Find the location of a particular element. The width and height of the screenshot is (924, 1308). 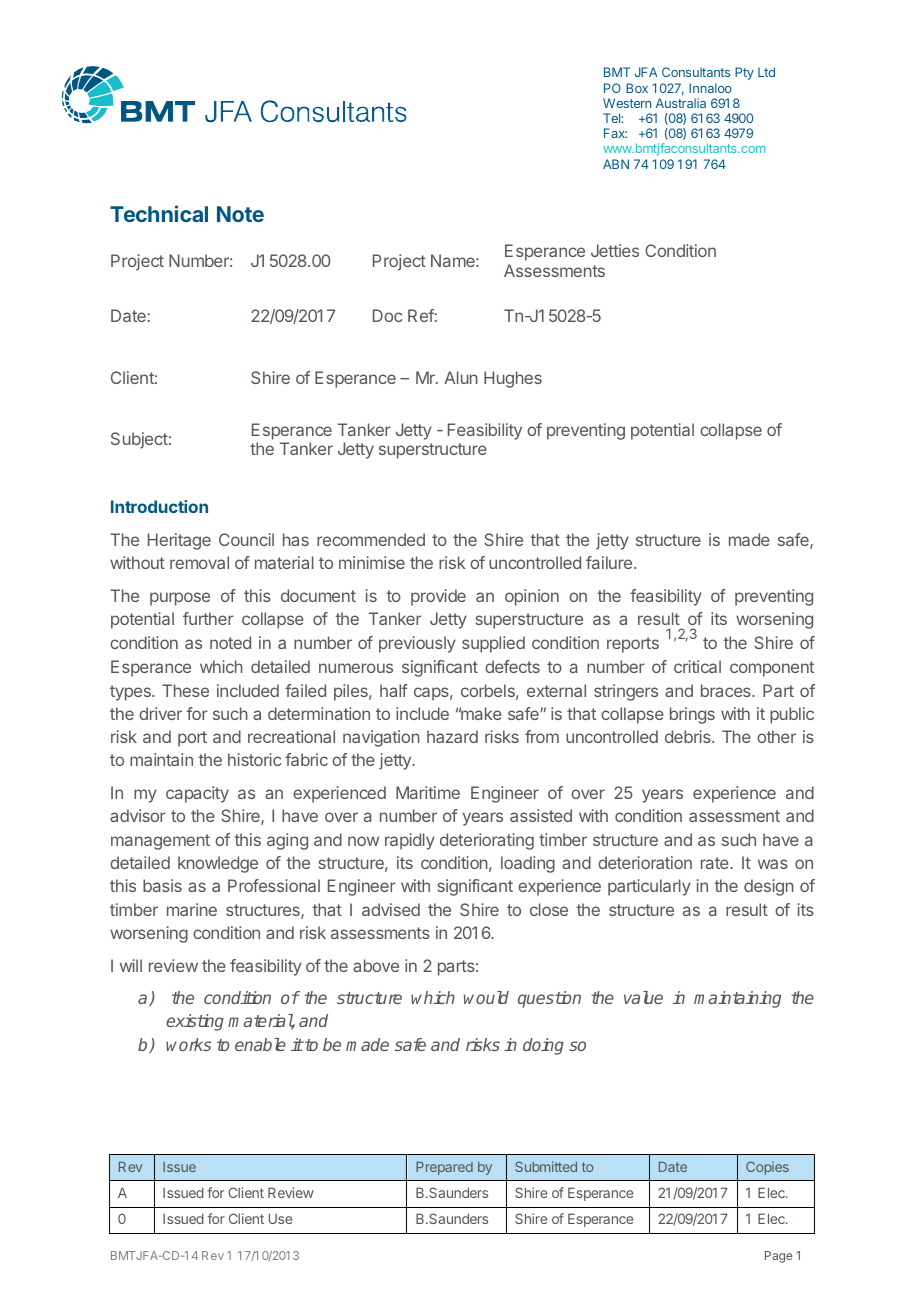

marine is located at coordinates (192, 909).
